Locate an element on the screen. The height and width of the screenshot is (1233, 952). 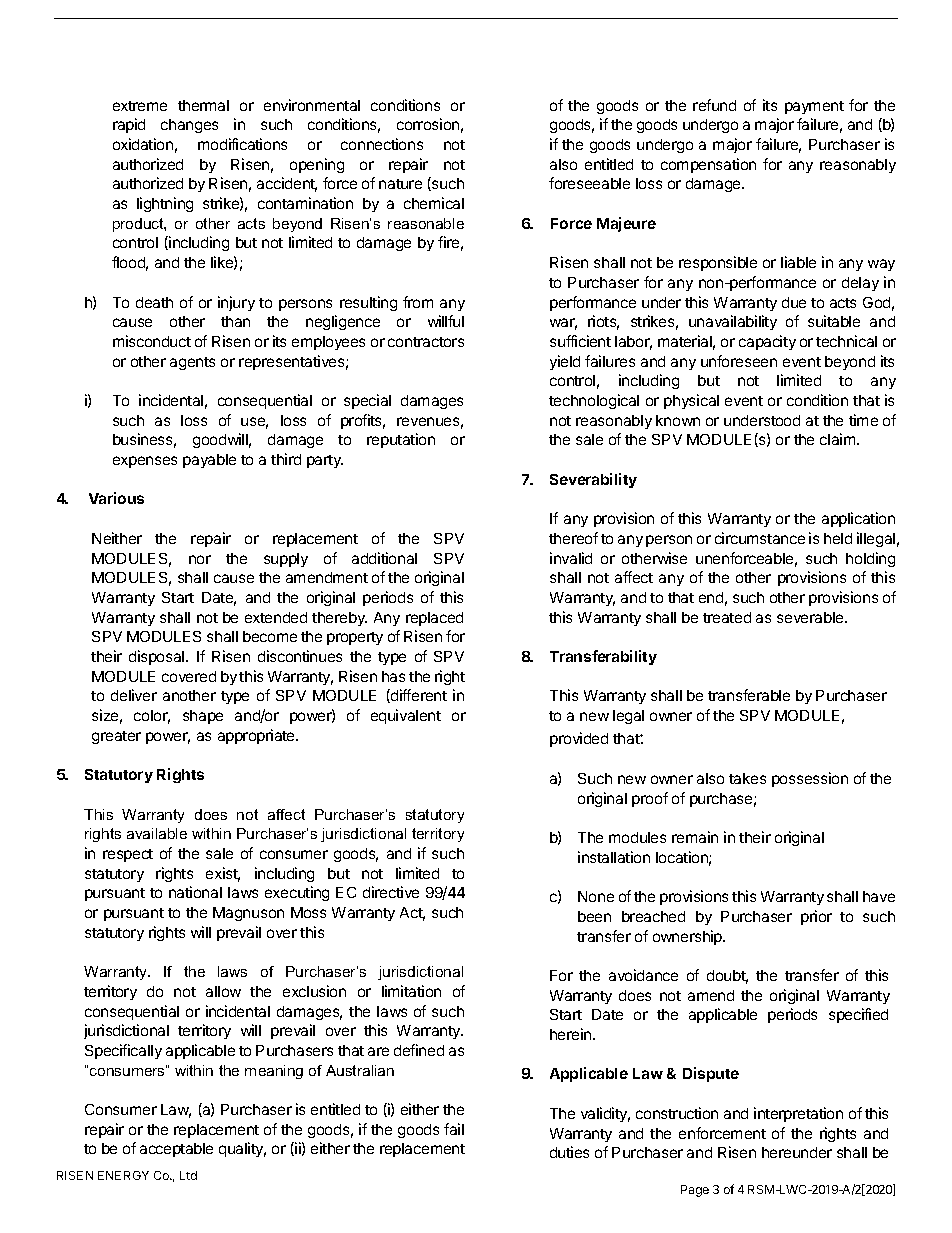
foreseeable is located at coordinates (589, 183).
